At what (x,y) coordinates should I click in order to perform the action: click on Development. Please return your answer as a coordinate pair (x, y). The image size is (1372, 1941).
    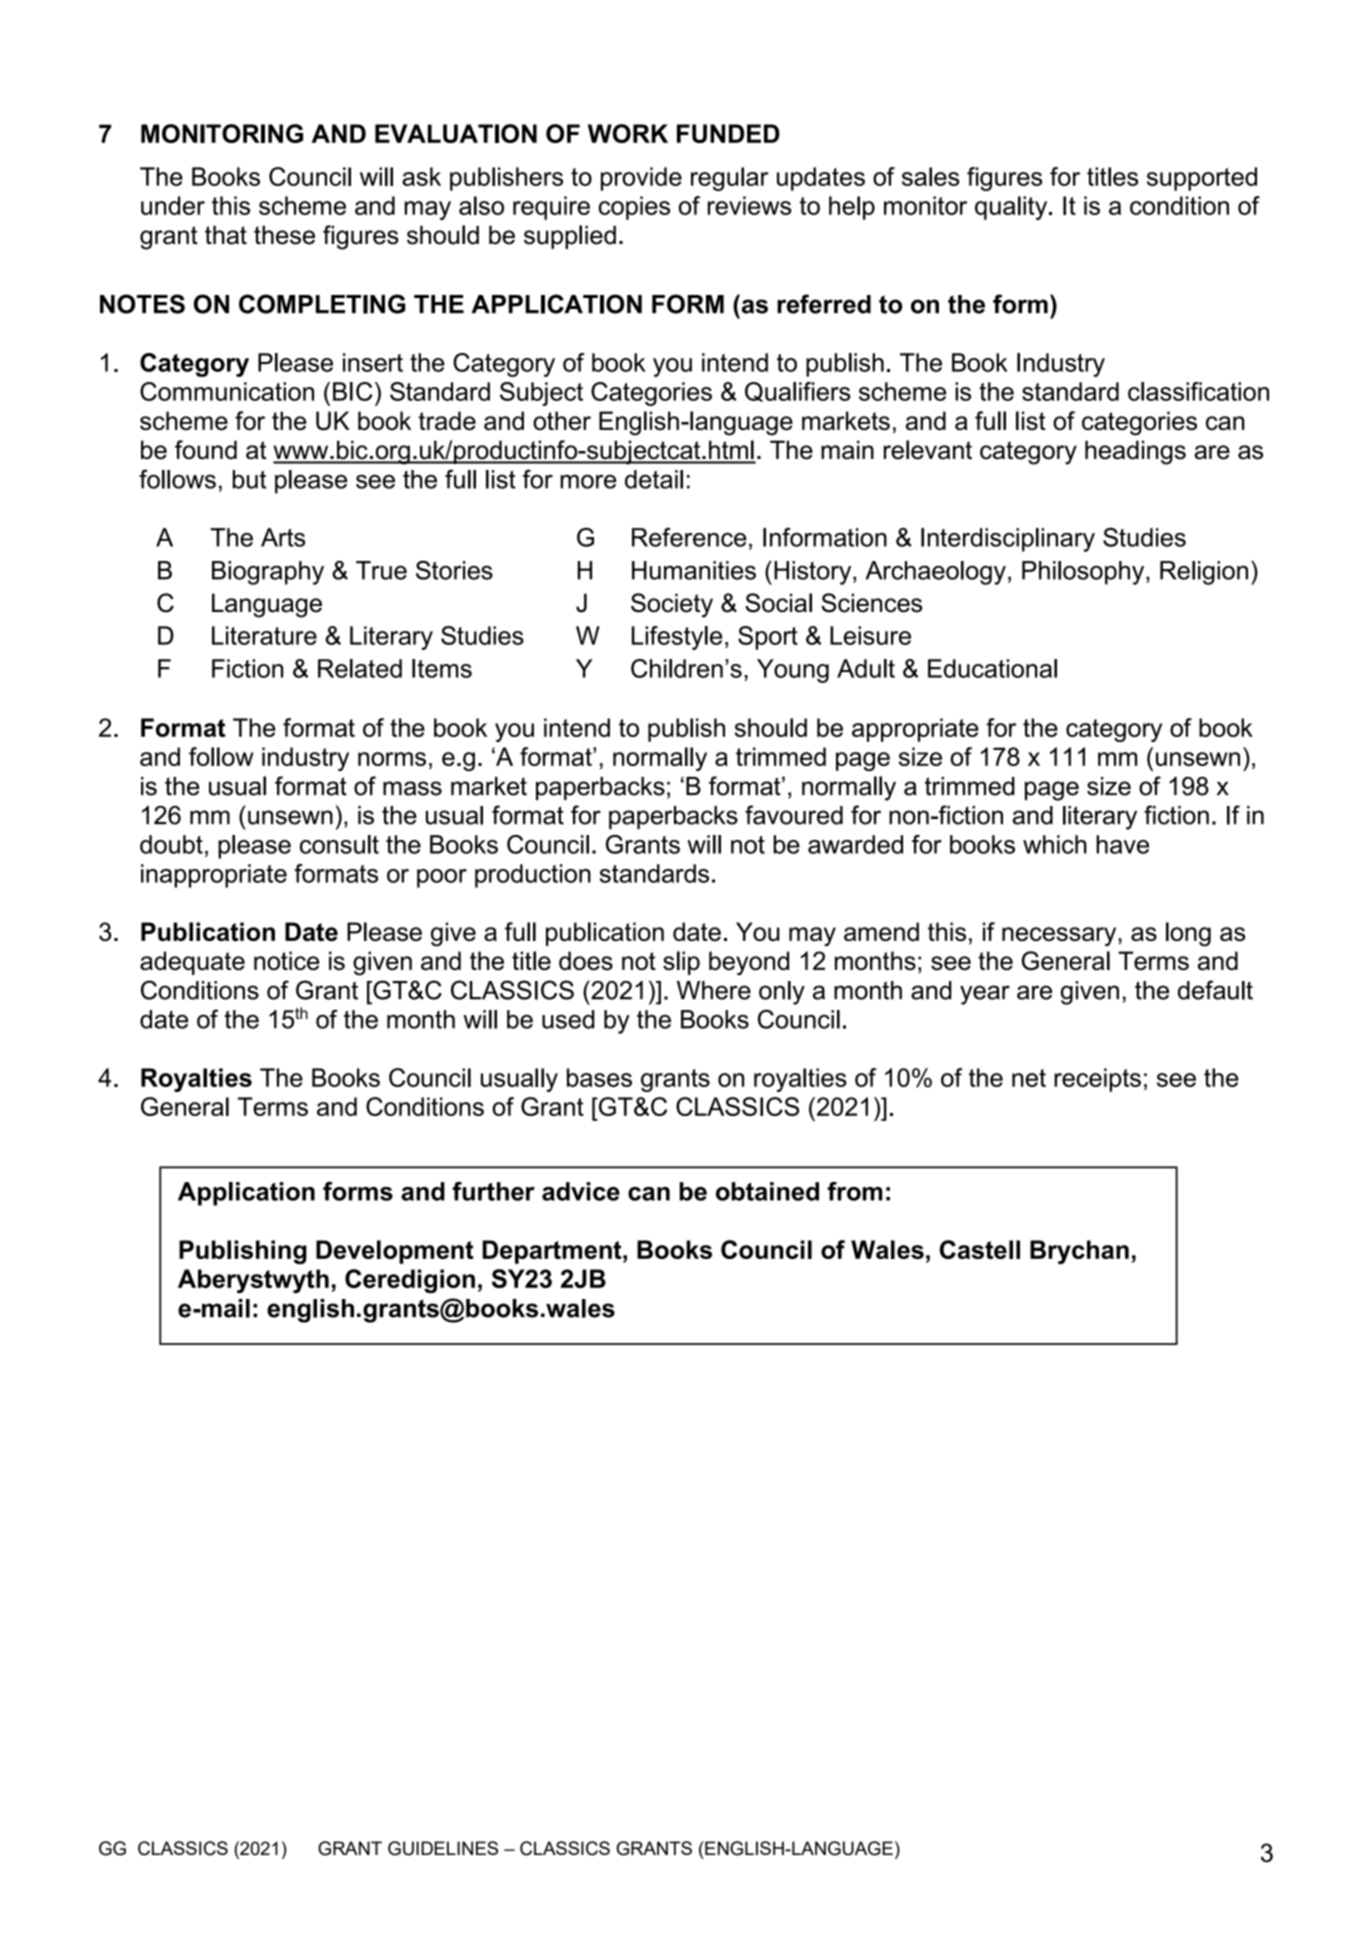
    Looking at the image, I should click on (395, 1252).
